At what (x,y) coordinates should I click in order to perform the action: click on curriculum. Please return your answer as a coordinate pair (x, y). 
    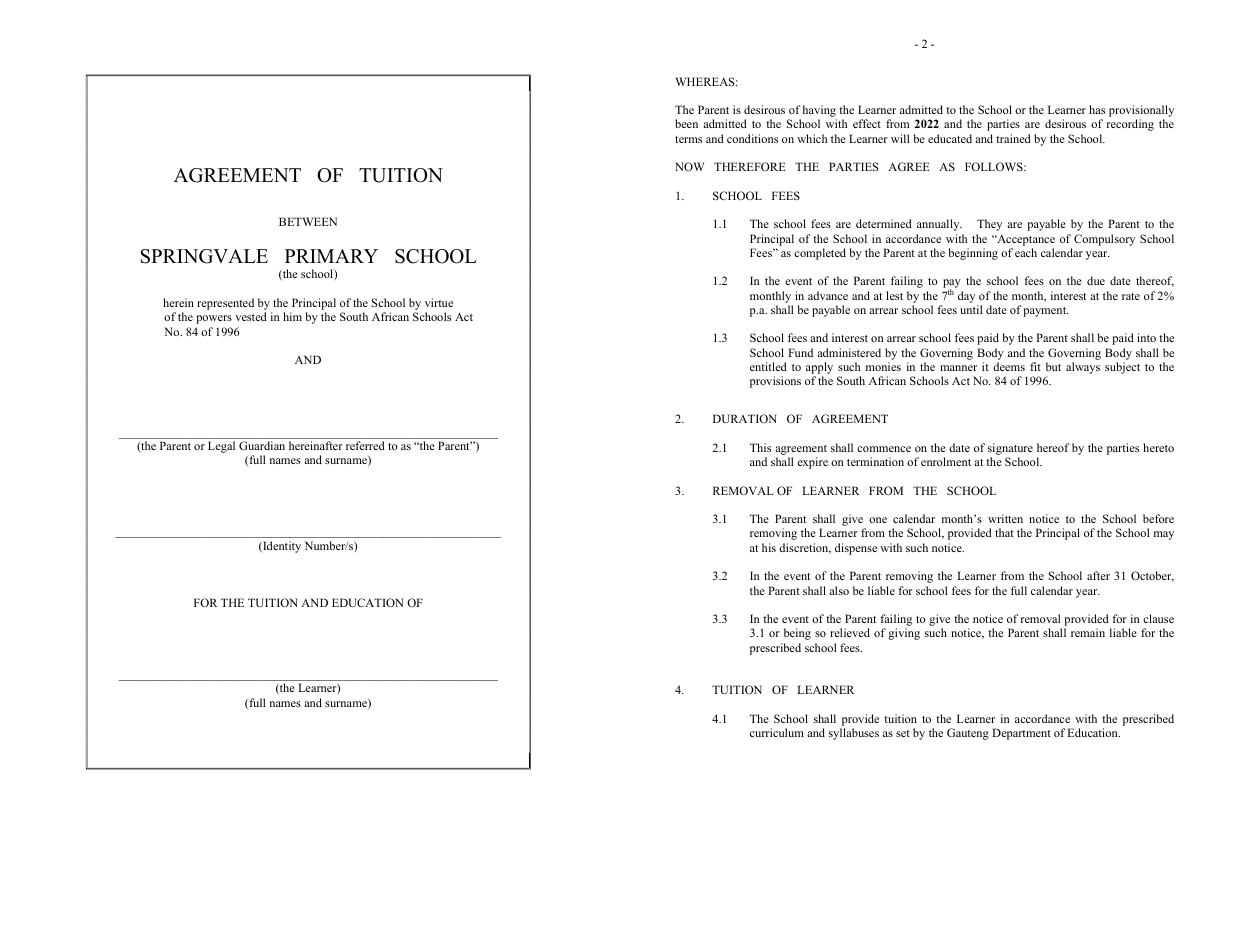
    Looking at the image, I should click on (777, 732).
